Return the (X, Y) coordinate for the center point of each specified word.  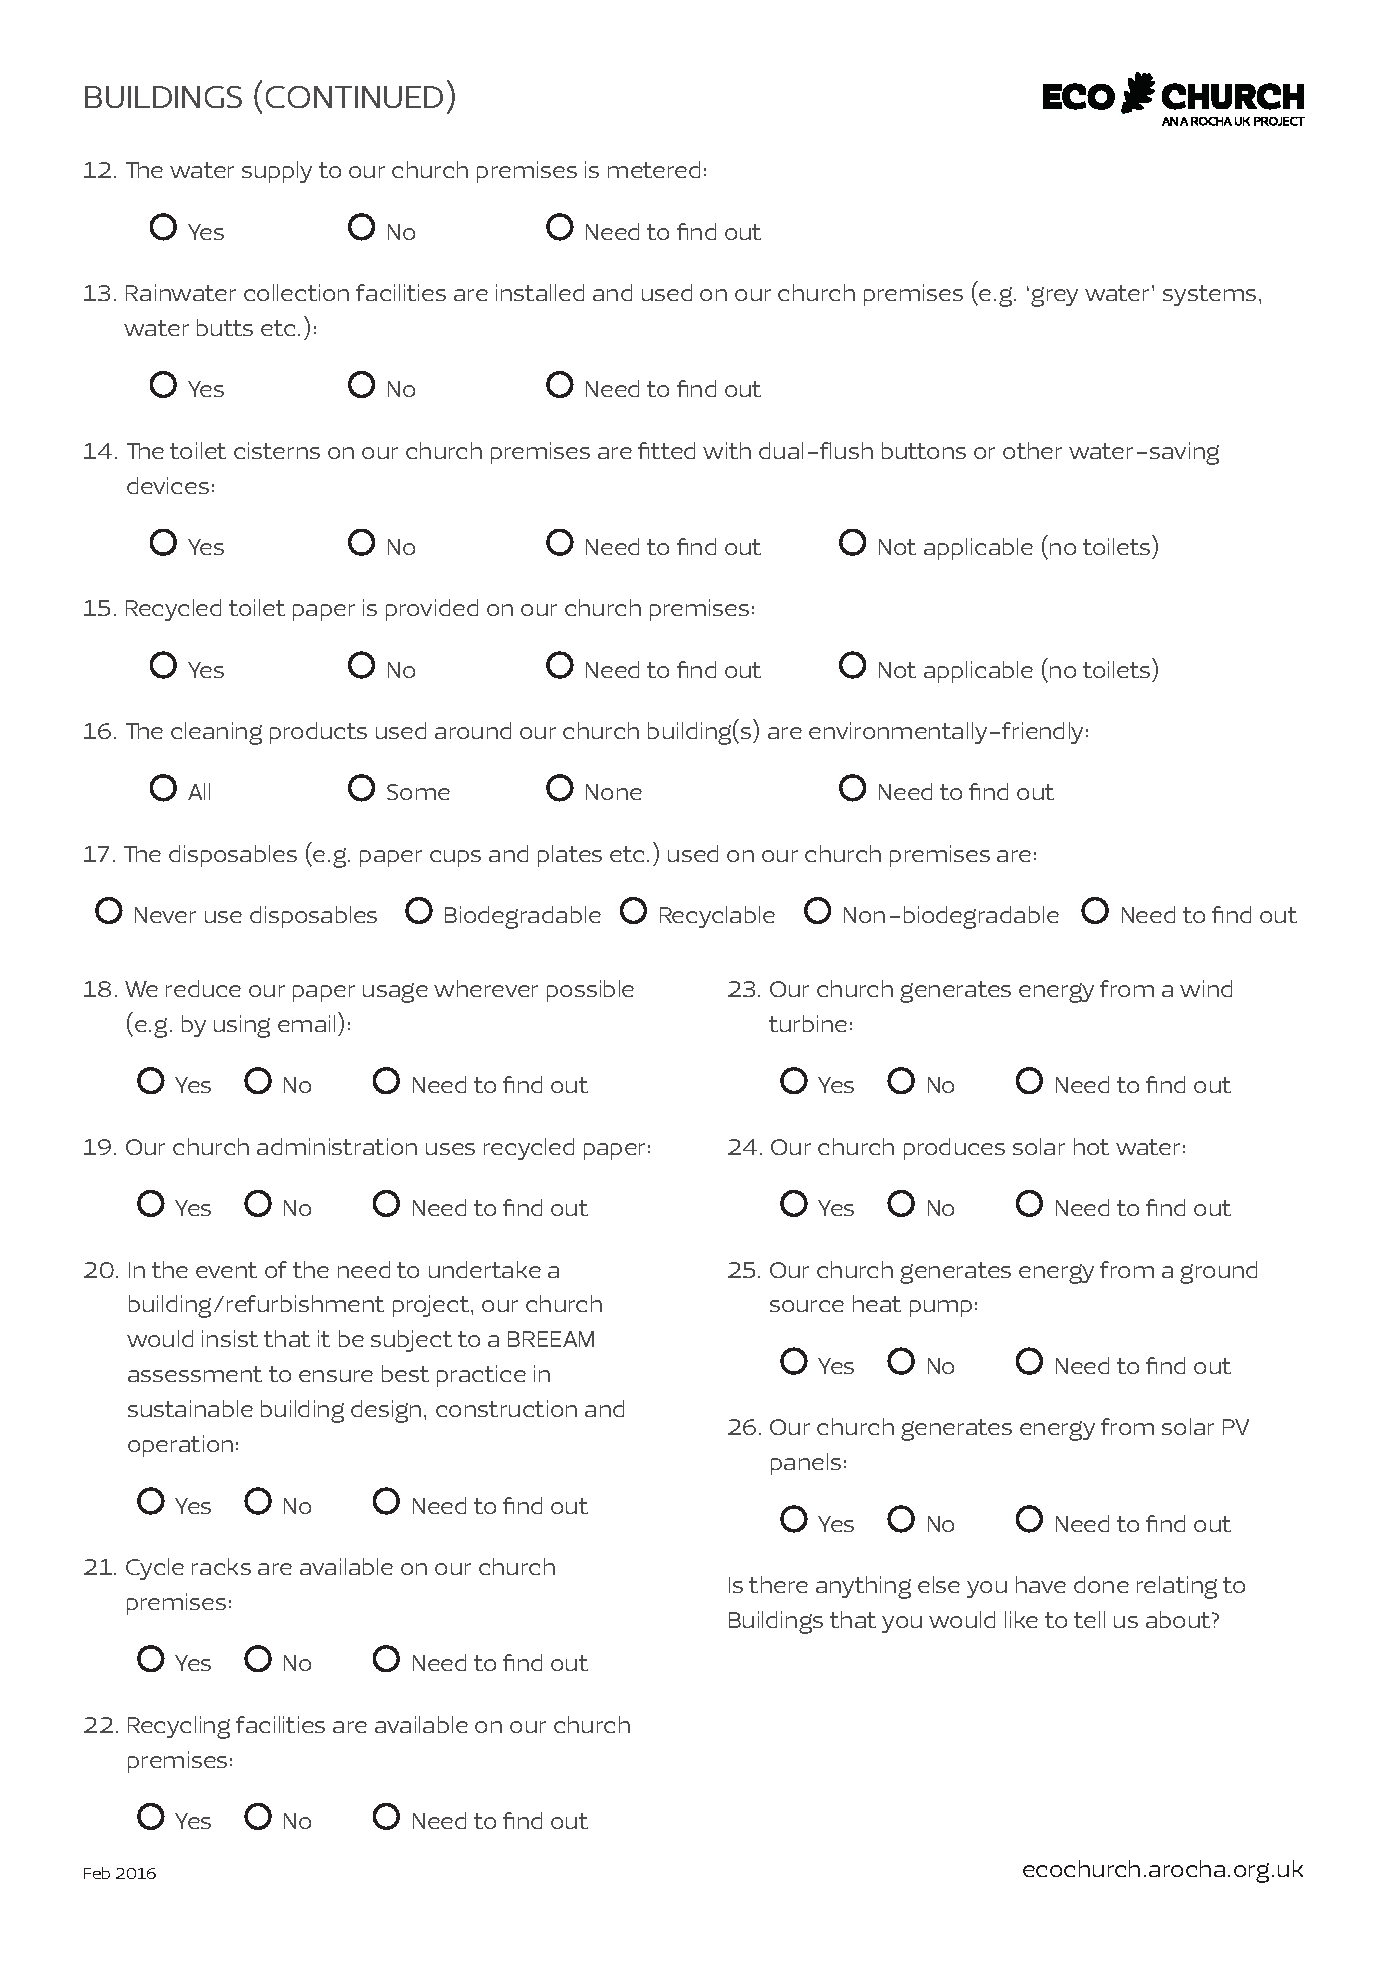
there (778, 1584)
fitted (666, 450)
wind (1206, 988)
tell (1089, 1619)
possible (590, 991)
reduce (203, 988)
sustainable (190, 1408)
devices (168, 485)
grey (1054, 297)
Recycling (179, 1727)
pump (941, 1308)
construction (506, 1408)
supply (277, 172)
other (1032, 450)
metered (654, 169)
